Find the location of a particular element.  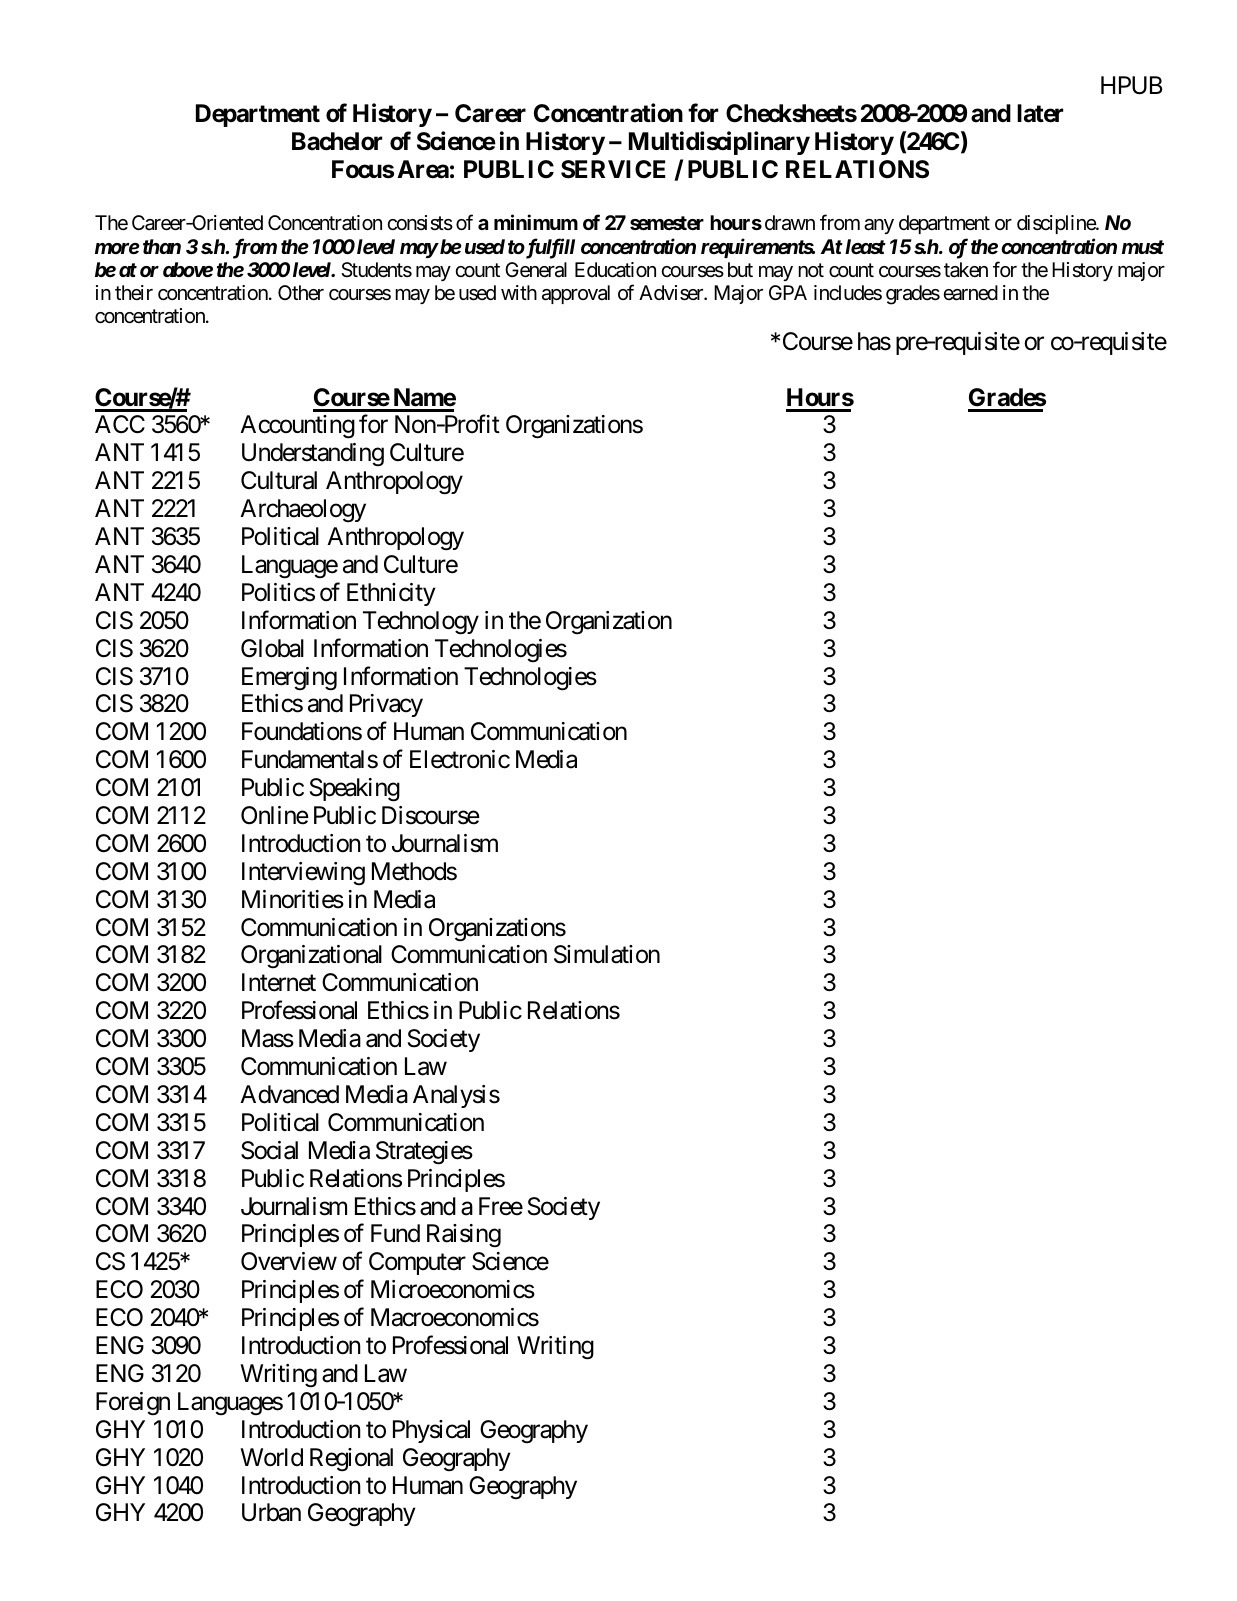

Privacy is located at coordinates (386, 705).
